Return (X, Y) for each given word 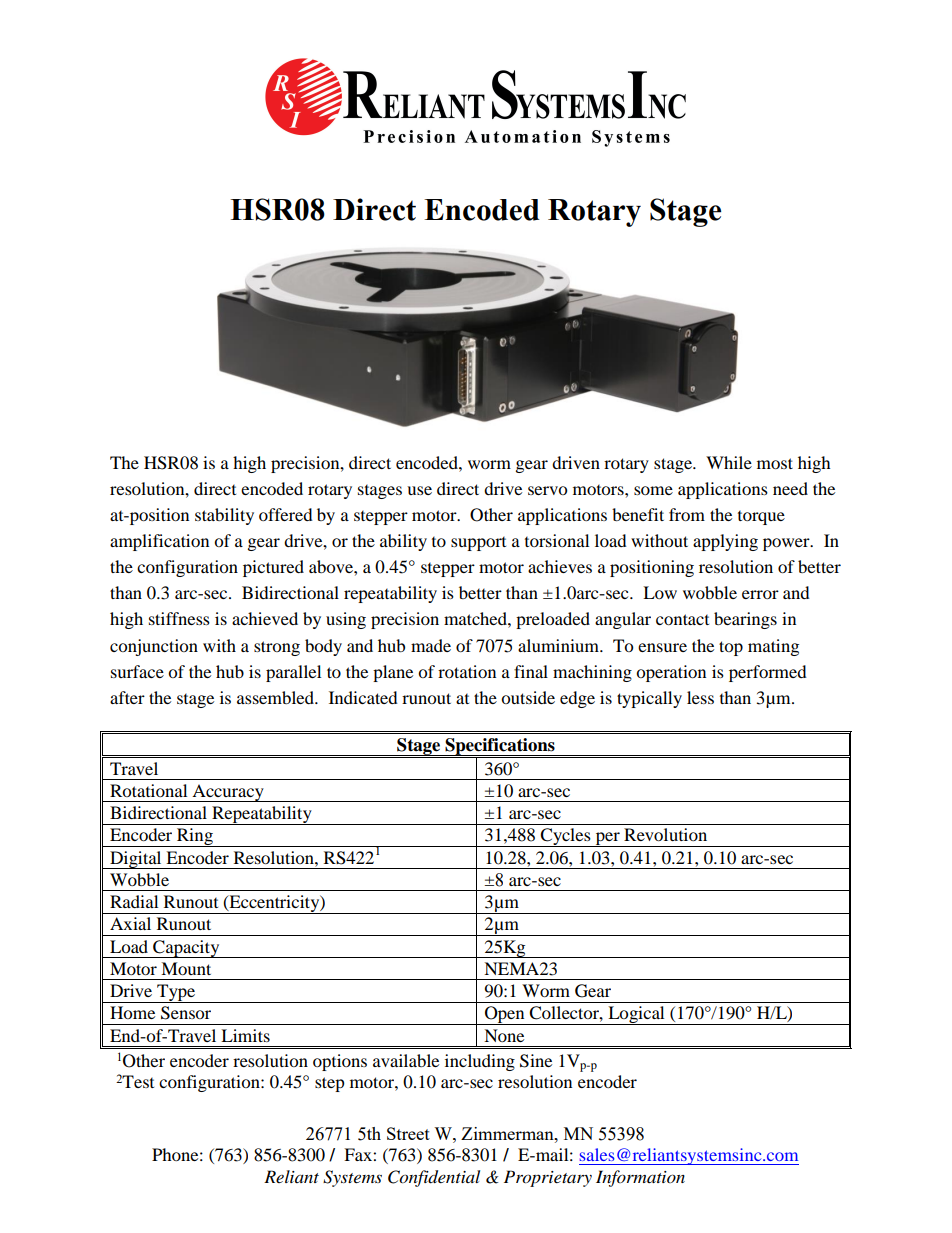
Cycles (566, 837)
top (731, 648)
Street (408, 1133)
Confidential (434, 1178)
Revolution (665, 834)
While (729, 462)
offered (286, 514)
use (419, 490)
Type (176, 993)
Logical (636, 1015)
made (431, 645)
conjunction (154, 647)
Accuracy (228, 793)
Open (505, 1015)
